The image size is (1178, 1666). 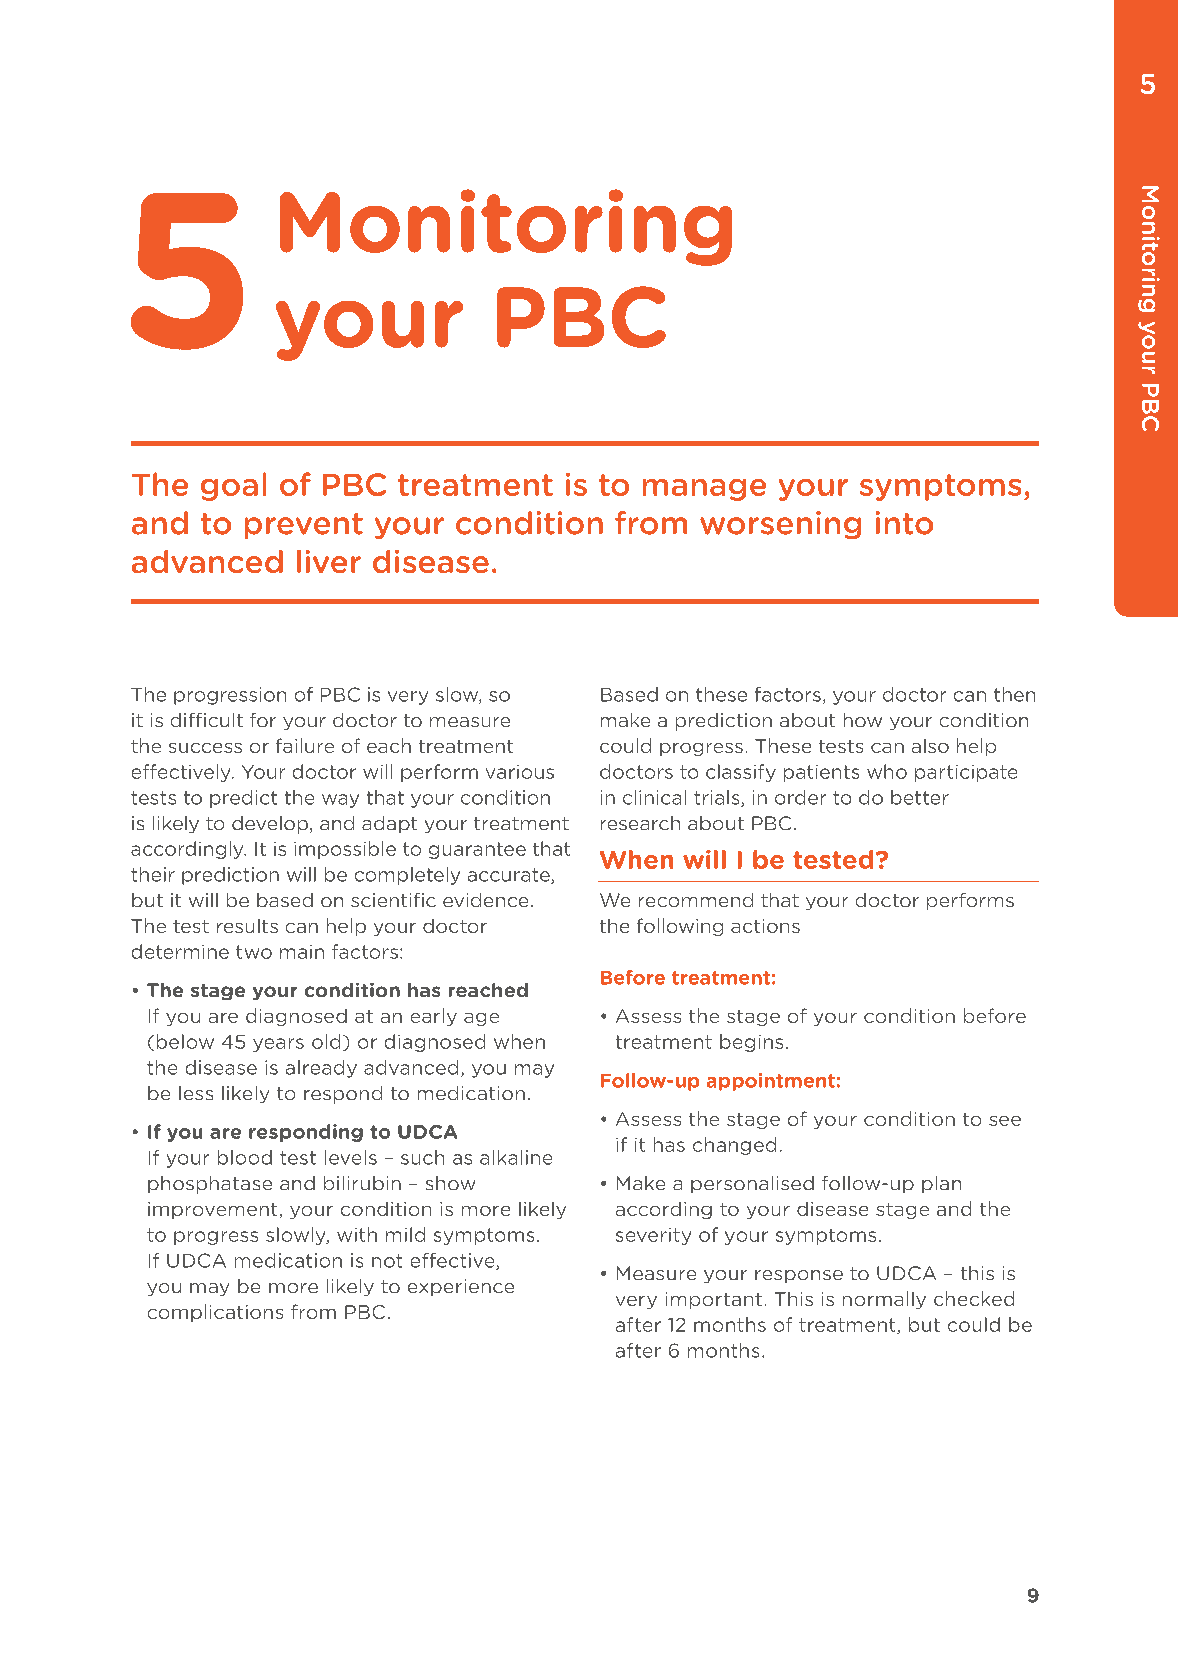 I want to click on actions, so click(x=765, y=926).
